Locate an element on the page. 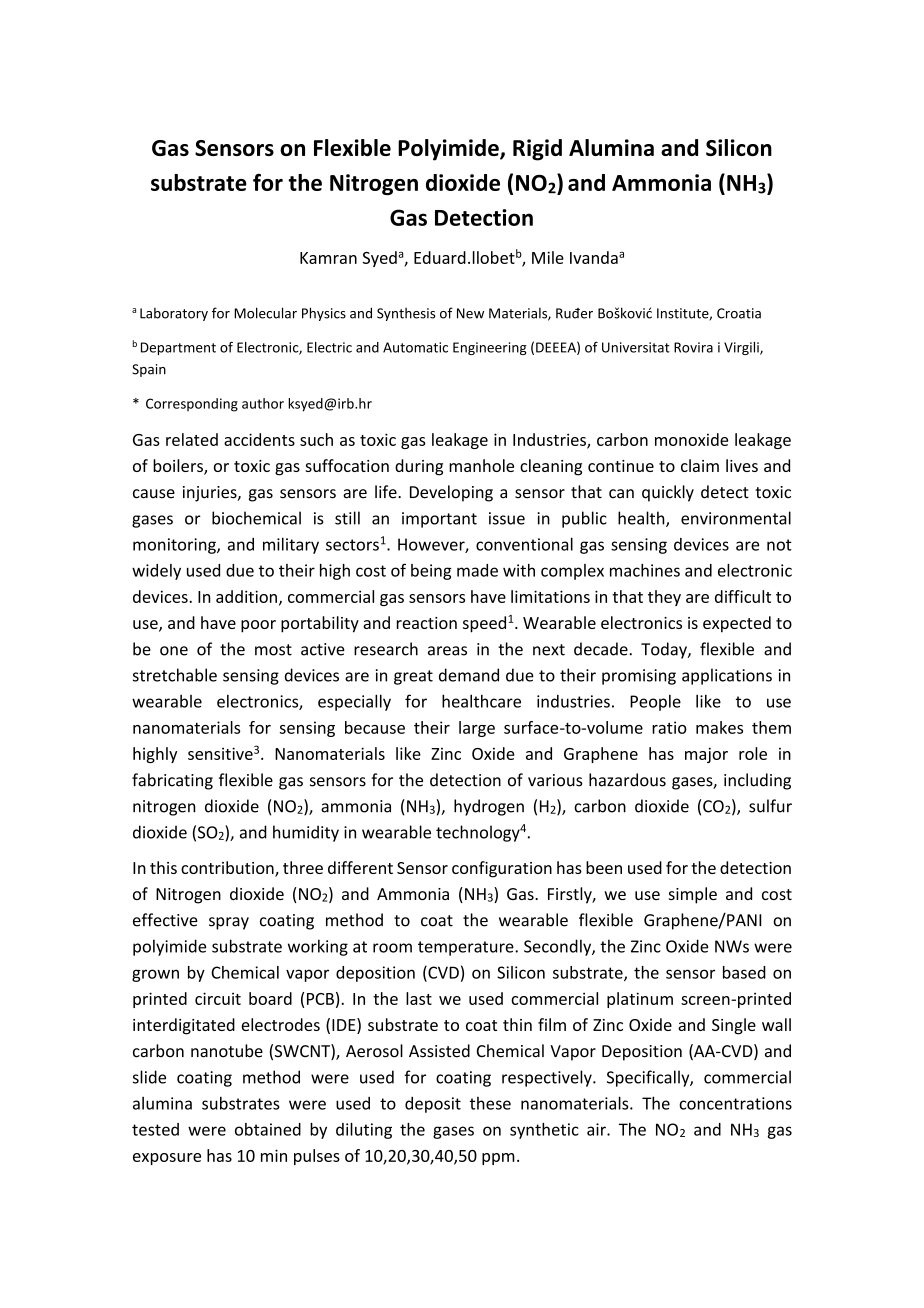 The width and height of the image is (924, 1308). Today is located at coordinates (665, 650).
